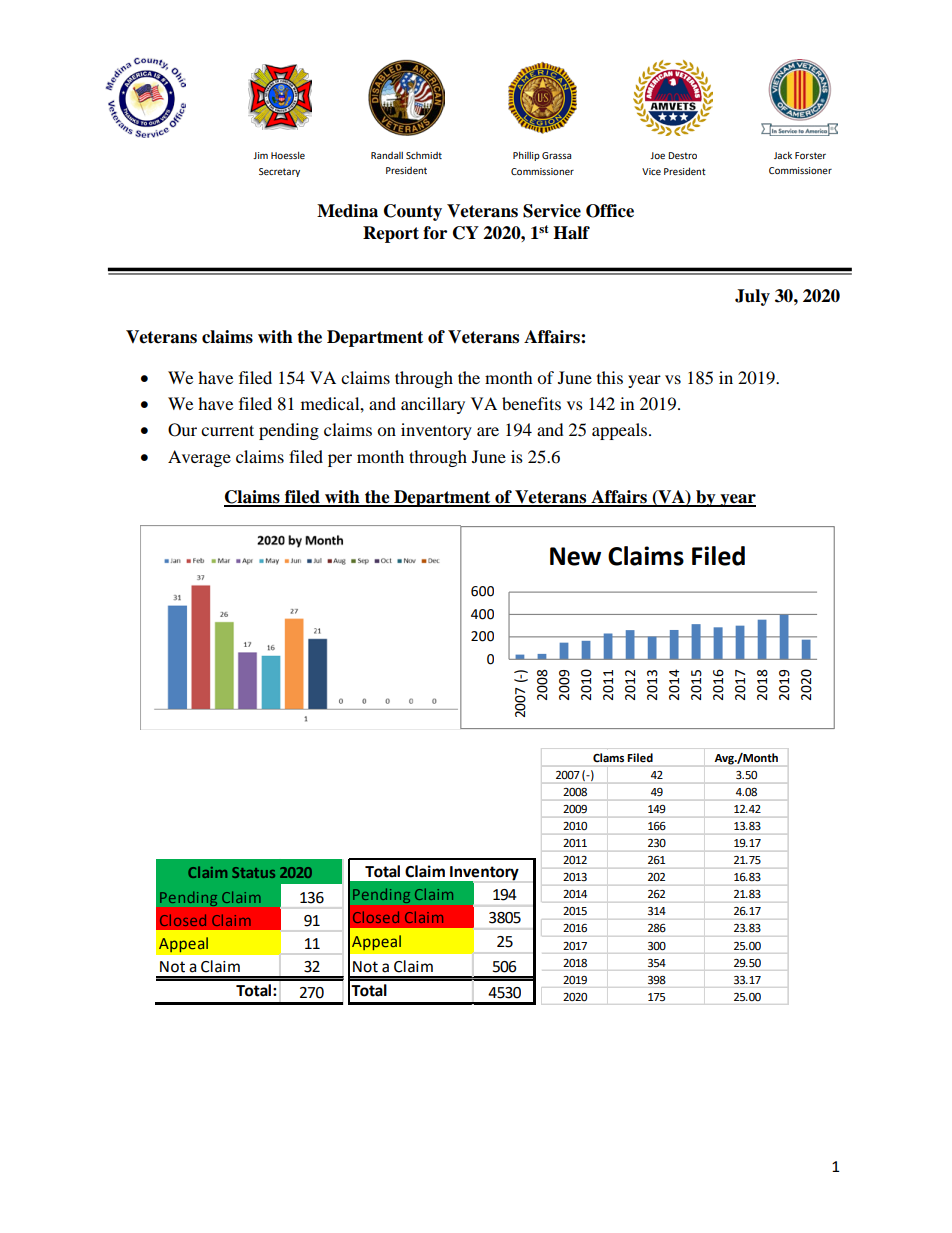  Describe the element at coordinates (253, 872) in the document. I see `Status` at that location.
